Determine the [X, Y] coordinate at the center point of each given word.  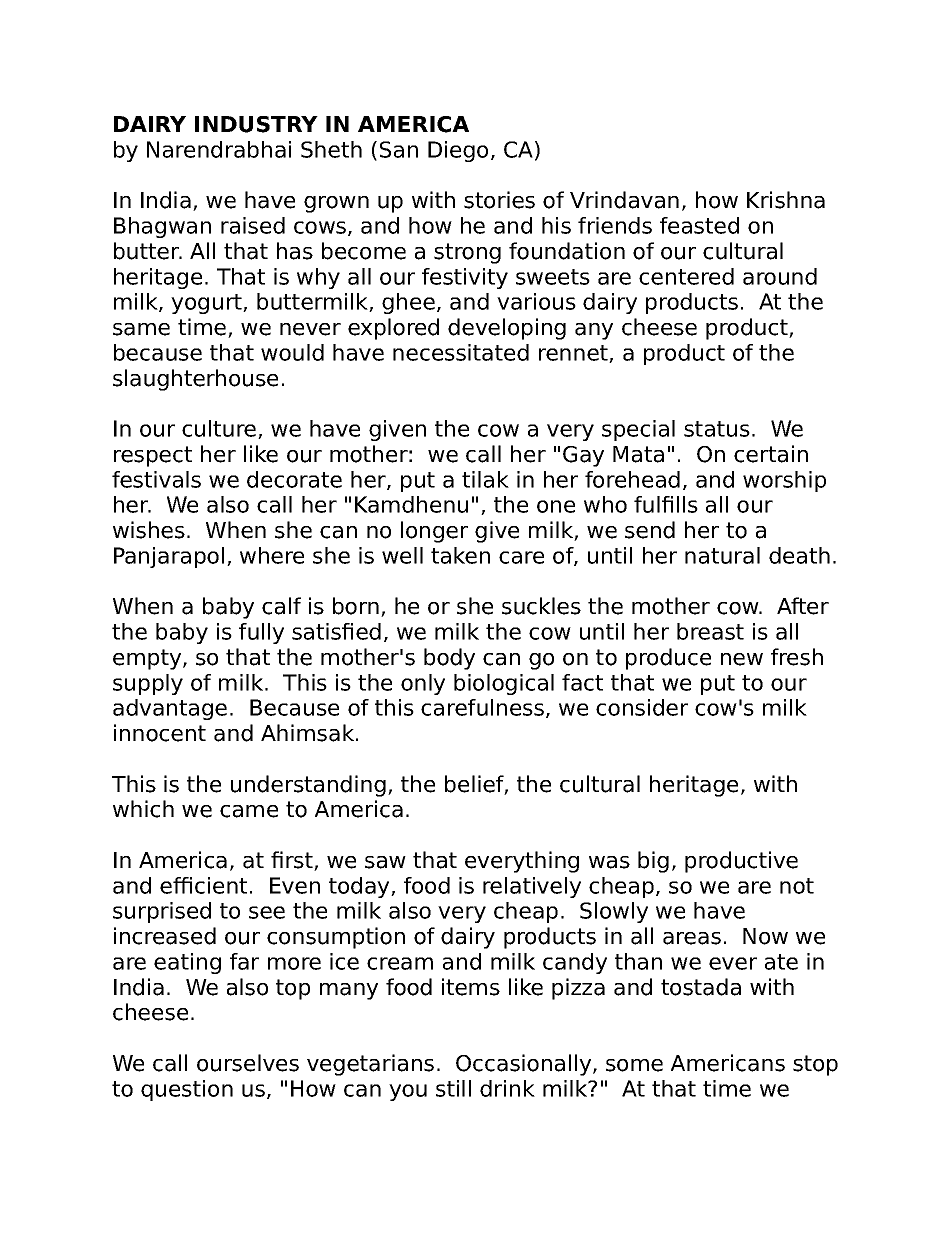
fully [261, 633]
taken [460, 555]
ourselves [248, 1063]
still [453, 1088]
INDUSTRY [256, 124]
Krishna [786, 200]
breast [710, 631]
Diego [458, 151]
